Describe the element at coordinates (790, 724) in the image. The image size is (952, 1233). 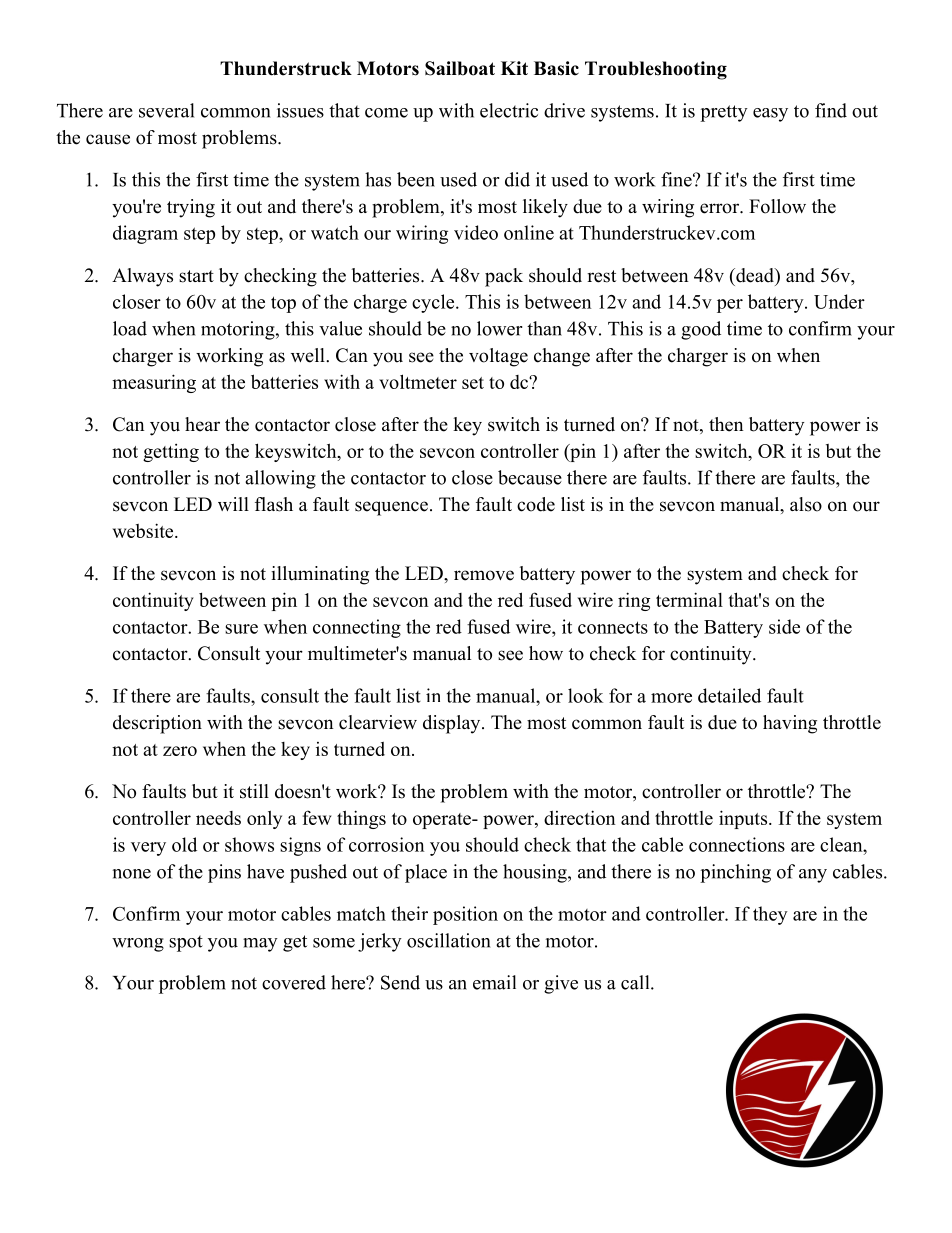
I see `having` at that location.
